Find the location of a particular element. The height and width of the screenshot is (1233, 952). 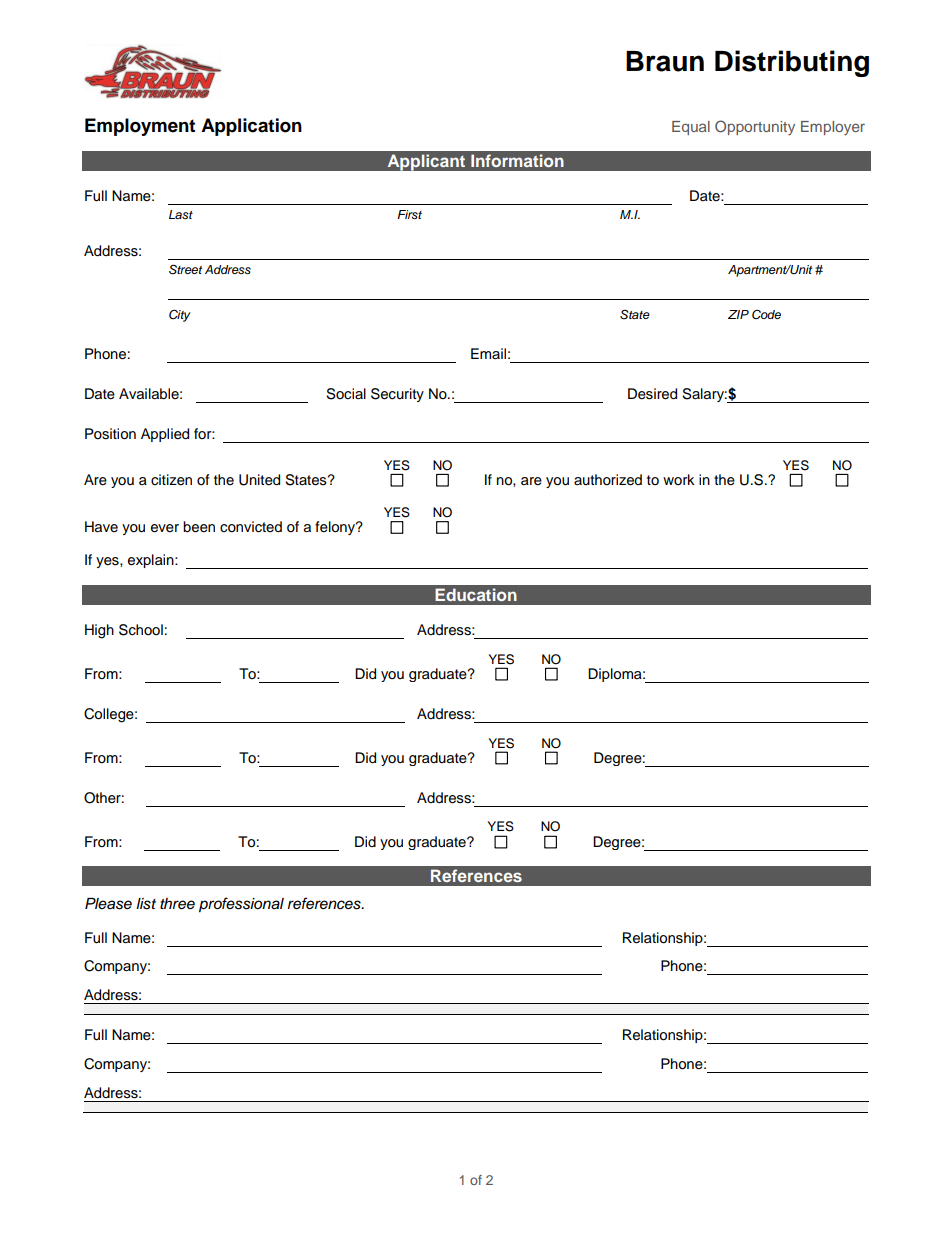

Braun is located at coordinates (665, 61).
